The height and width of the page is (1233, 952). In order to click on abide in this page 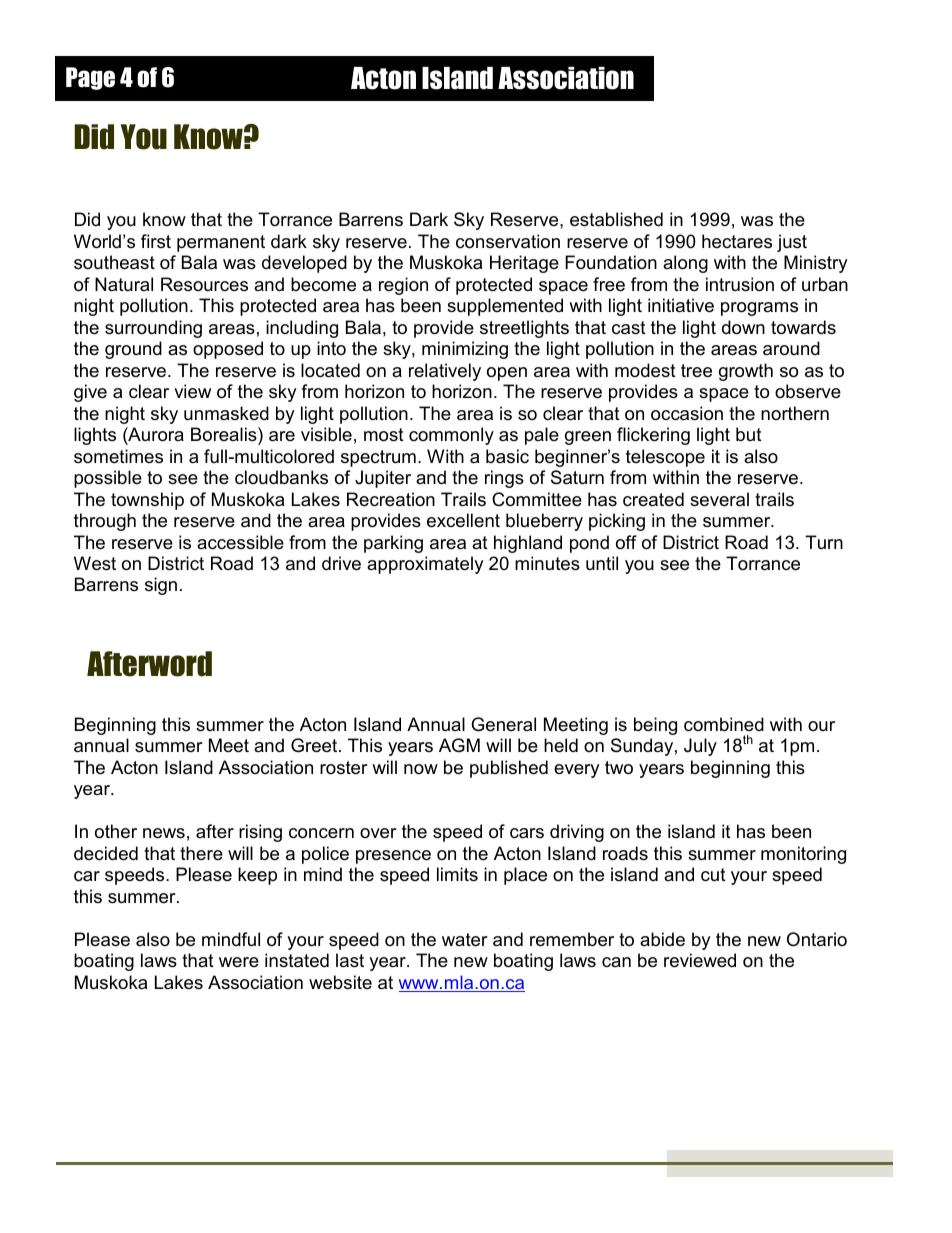, I will do `click(662, 939)`.
